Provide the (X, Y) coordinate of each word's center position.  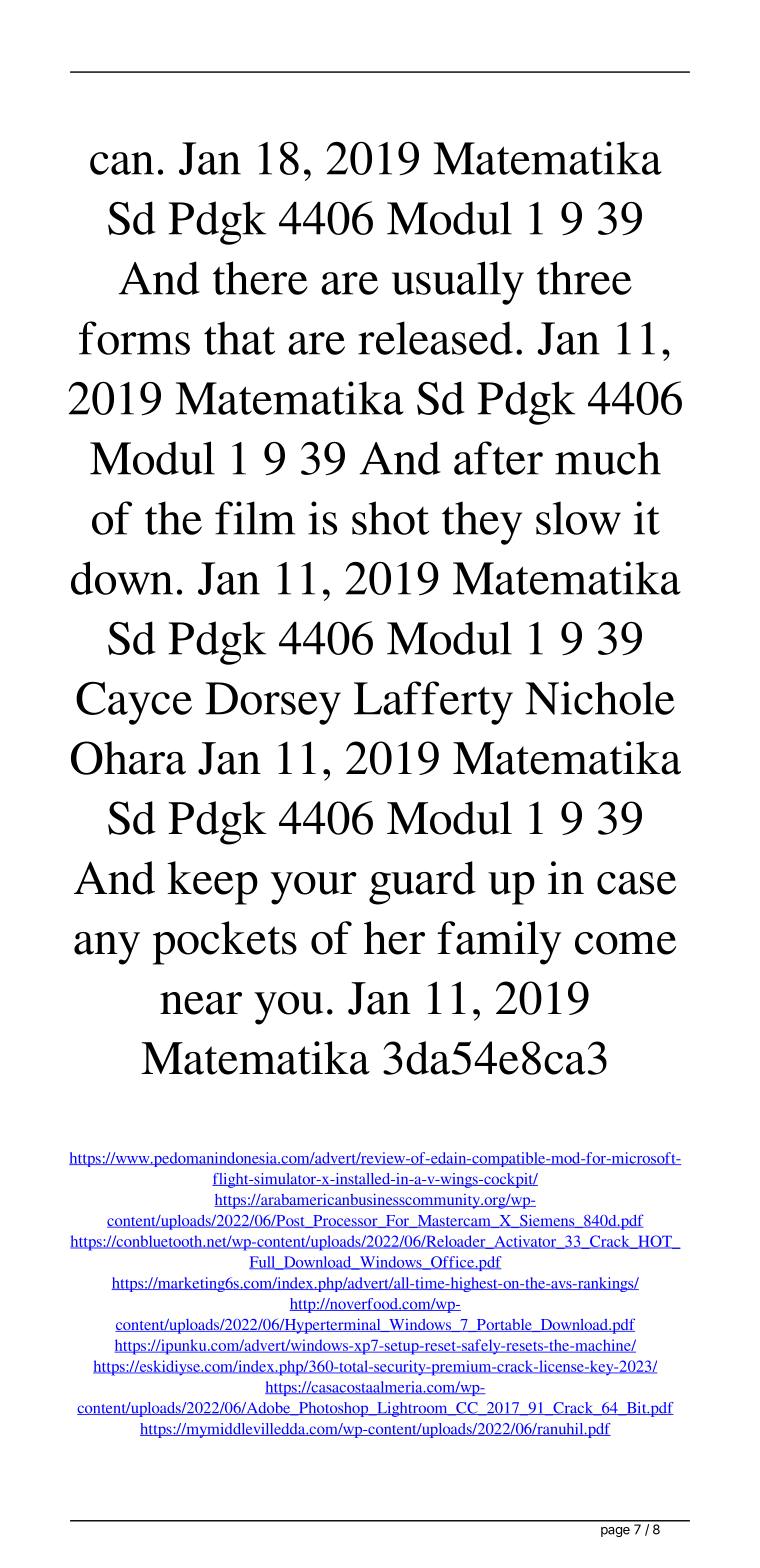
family (499, 943)
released (435, 338)
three (584, 278)
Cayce (134, 703)
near (201, 1003)
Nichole (600, 698)
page (615, 1532)
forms (134, 338)
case (636, 883)
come (625, 943)
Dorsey (273, 703)
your (314, 888)
